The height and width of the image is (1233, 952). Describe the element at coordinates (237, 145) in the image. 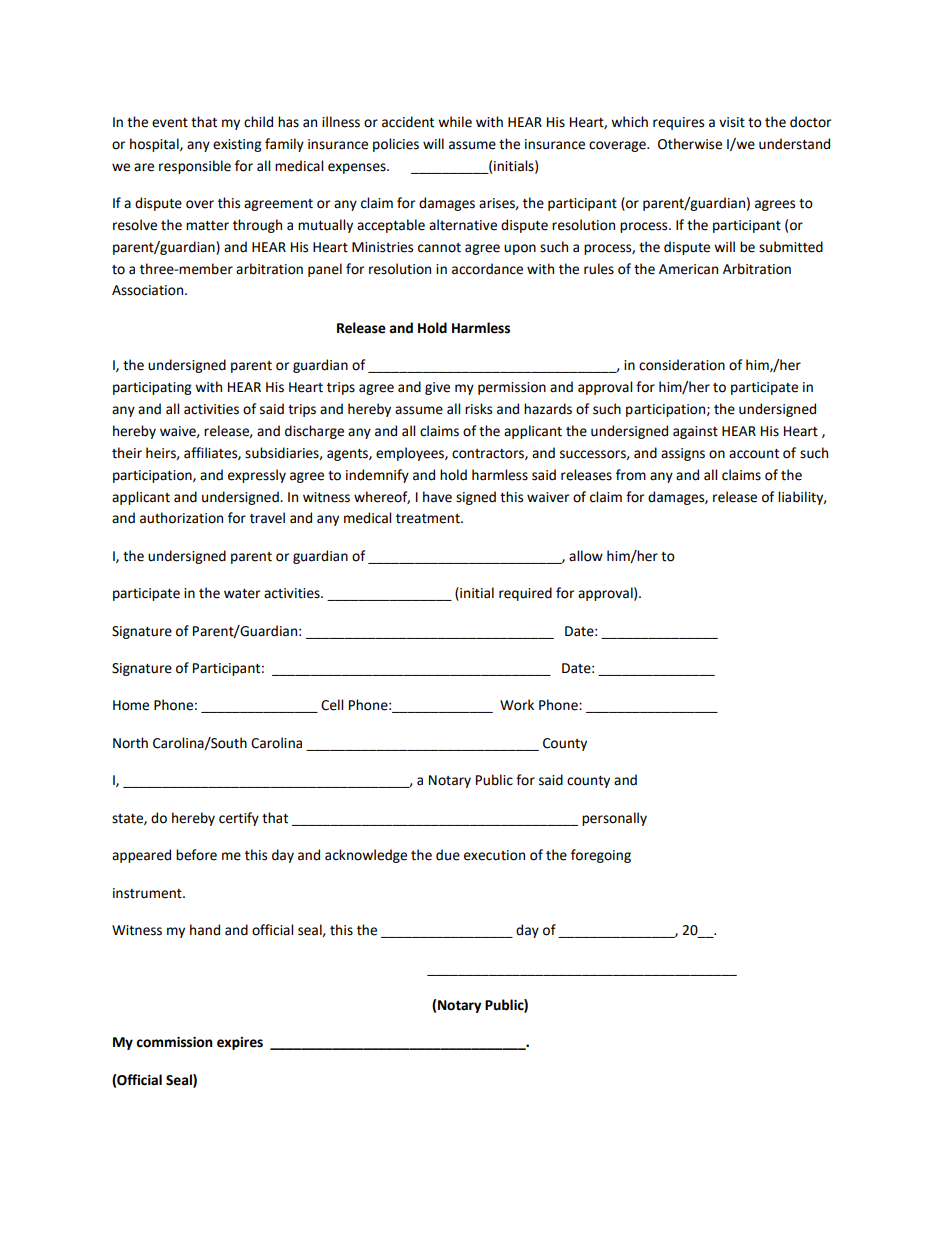

I see `existing` at that location.
